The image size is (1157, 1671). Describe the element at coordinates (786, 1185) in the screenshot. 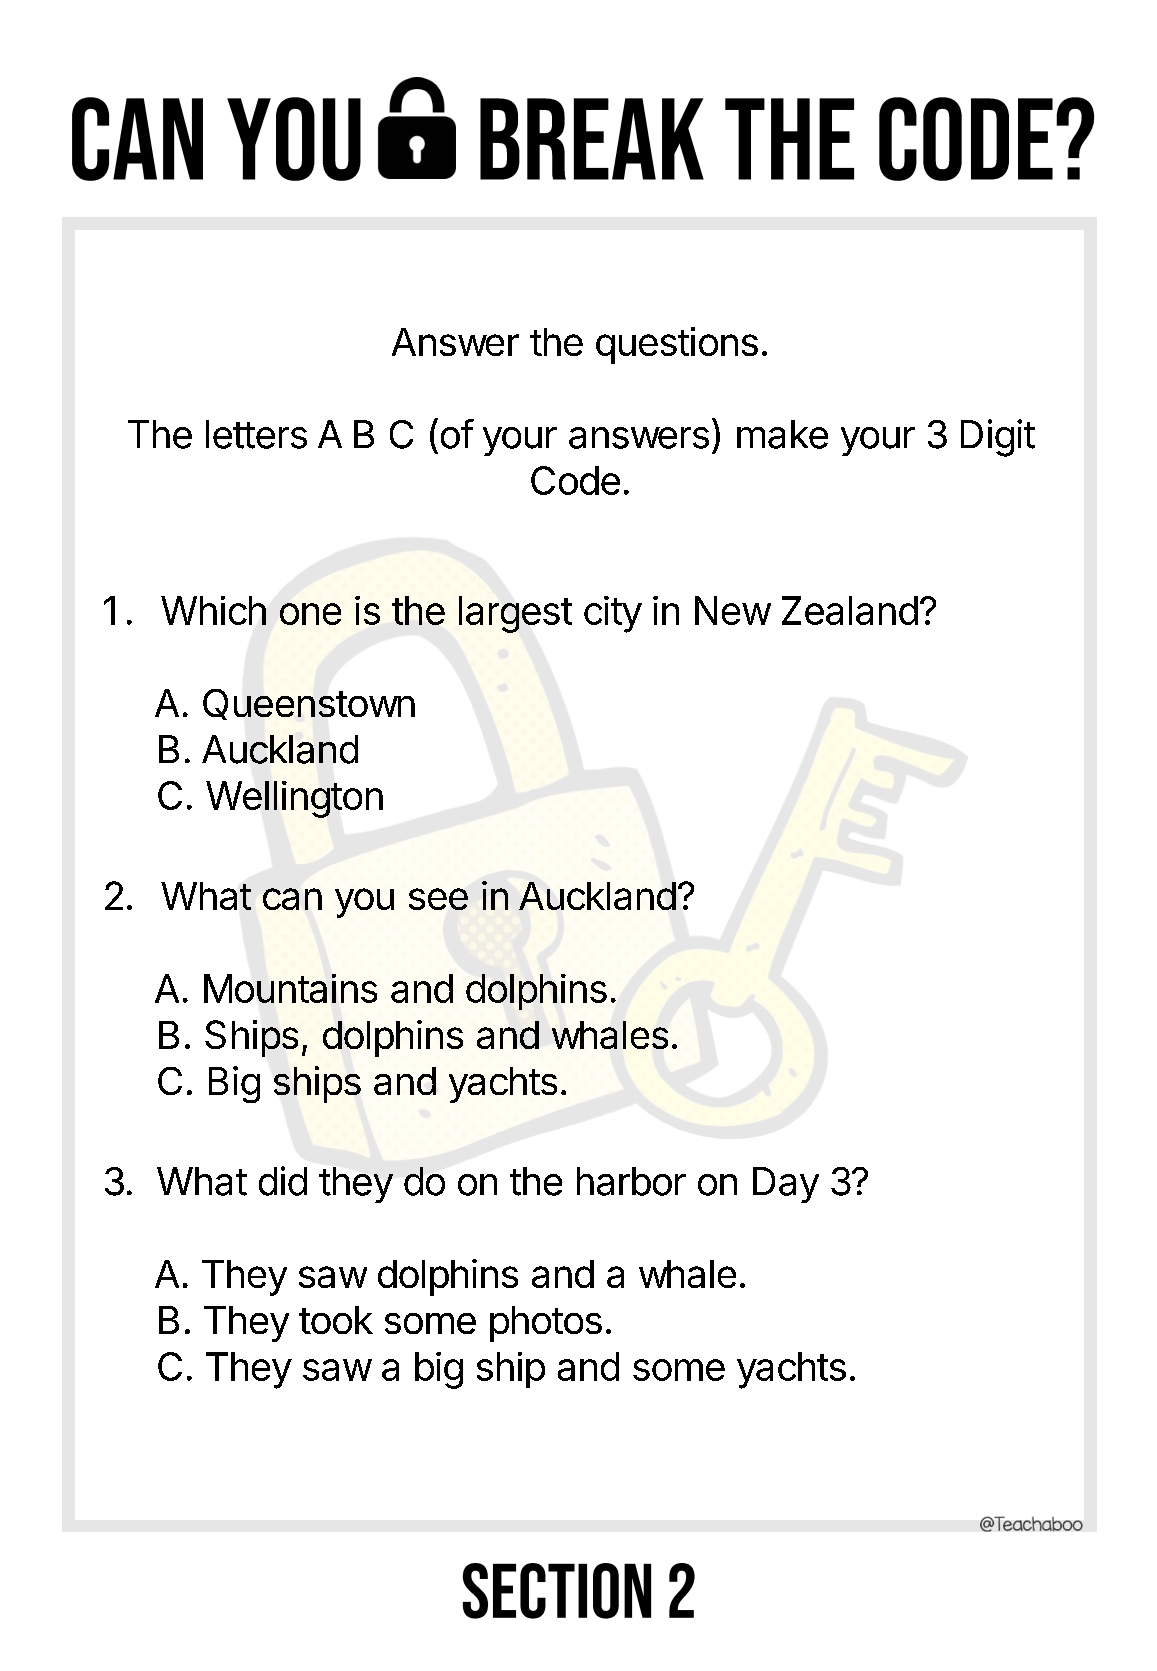

I see `Day` at that location.
